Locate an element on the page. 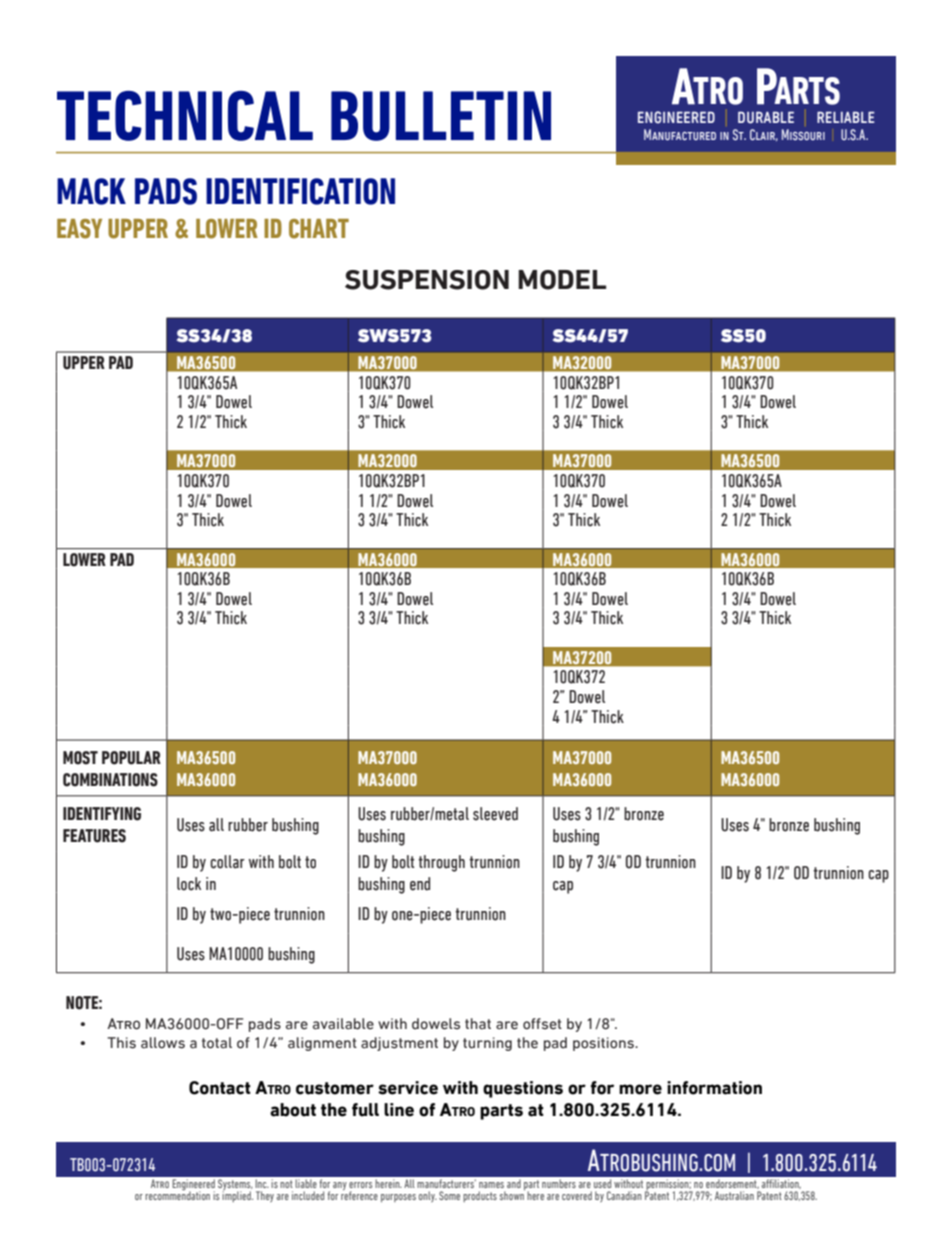 The height and width of the page is (1233, 952). TECHNICAL is located at coordinates (185, 116).
